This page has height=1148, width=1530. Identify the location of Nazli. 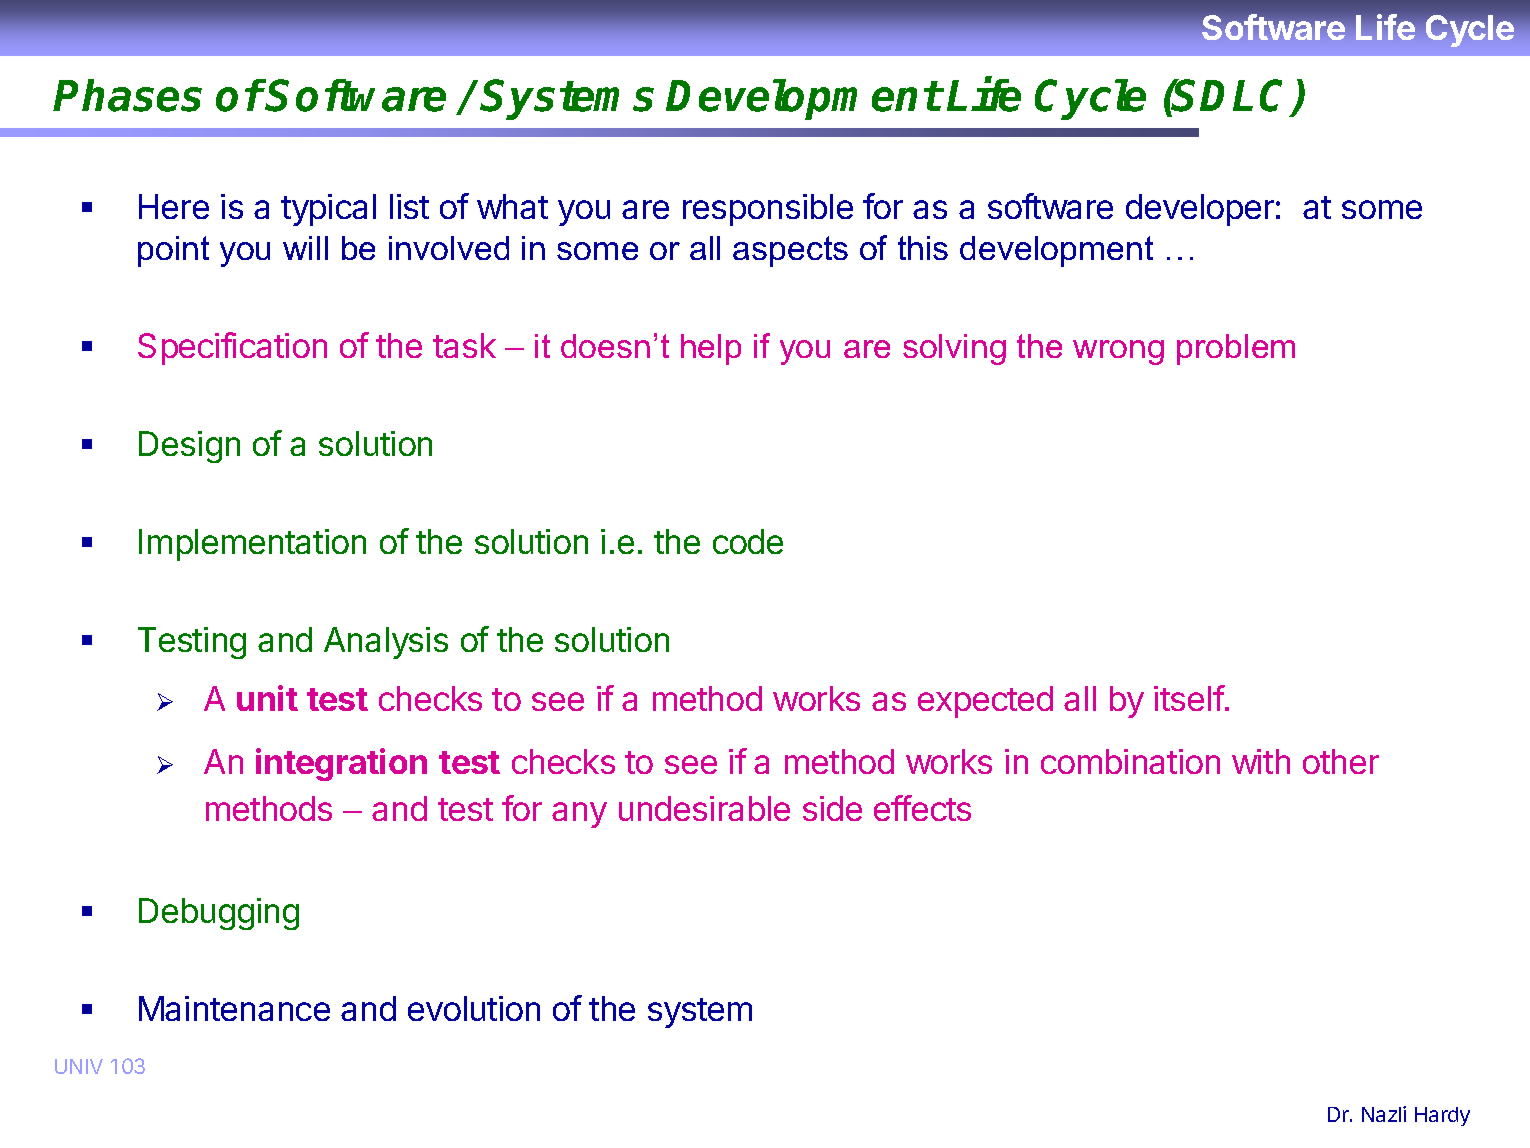
(1384, 1114).
